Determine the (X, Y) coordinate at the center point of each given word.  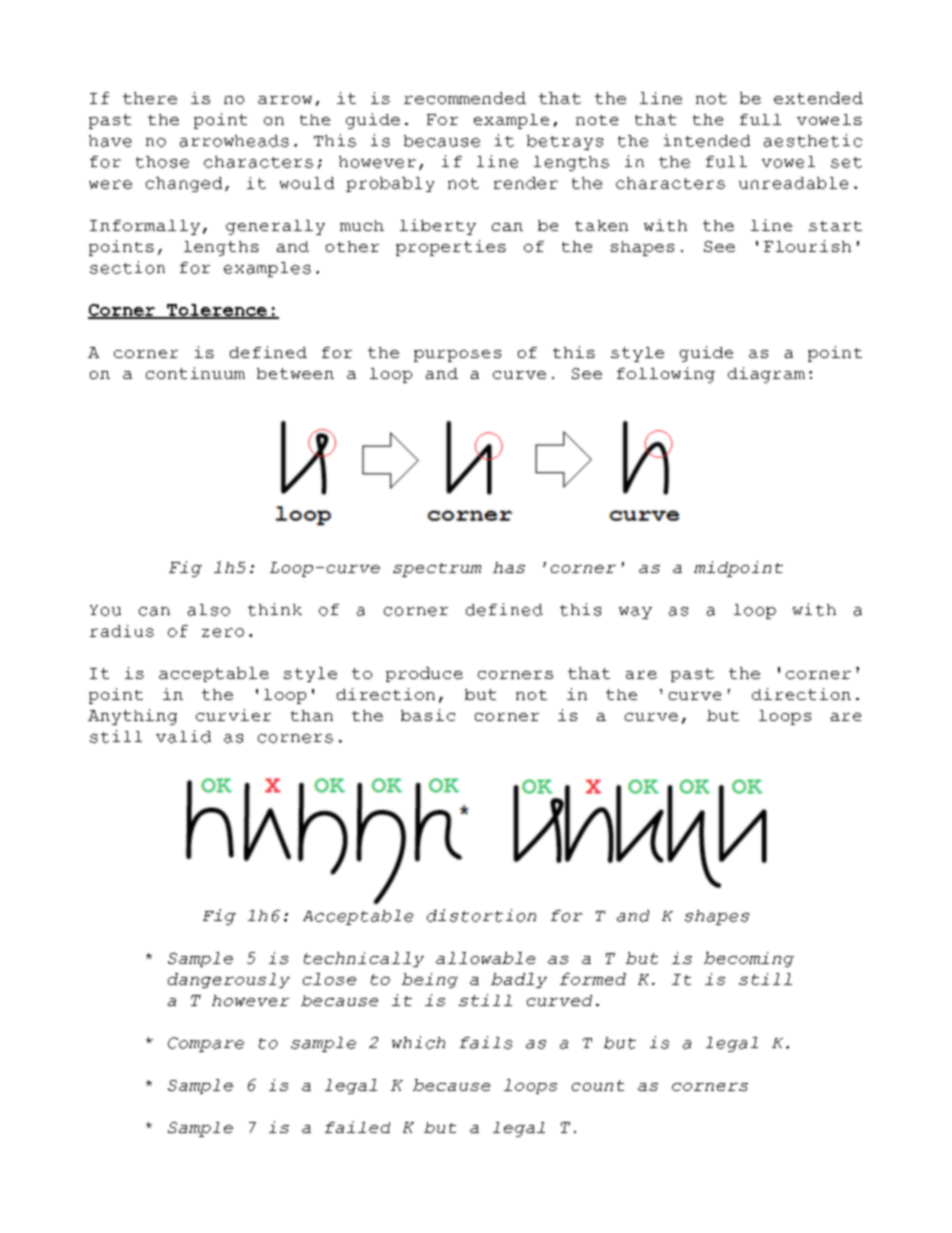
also (209, 610)
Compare (206, 1044)
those (162, 162)
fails (486, 1042)
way (635, 613)
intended (707, 140)
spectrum (437, 570)
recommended (465, 98)
